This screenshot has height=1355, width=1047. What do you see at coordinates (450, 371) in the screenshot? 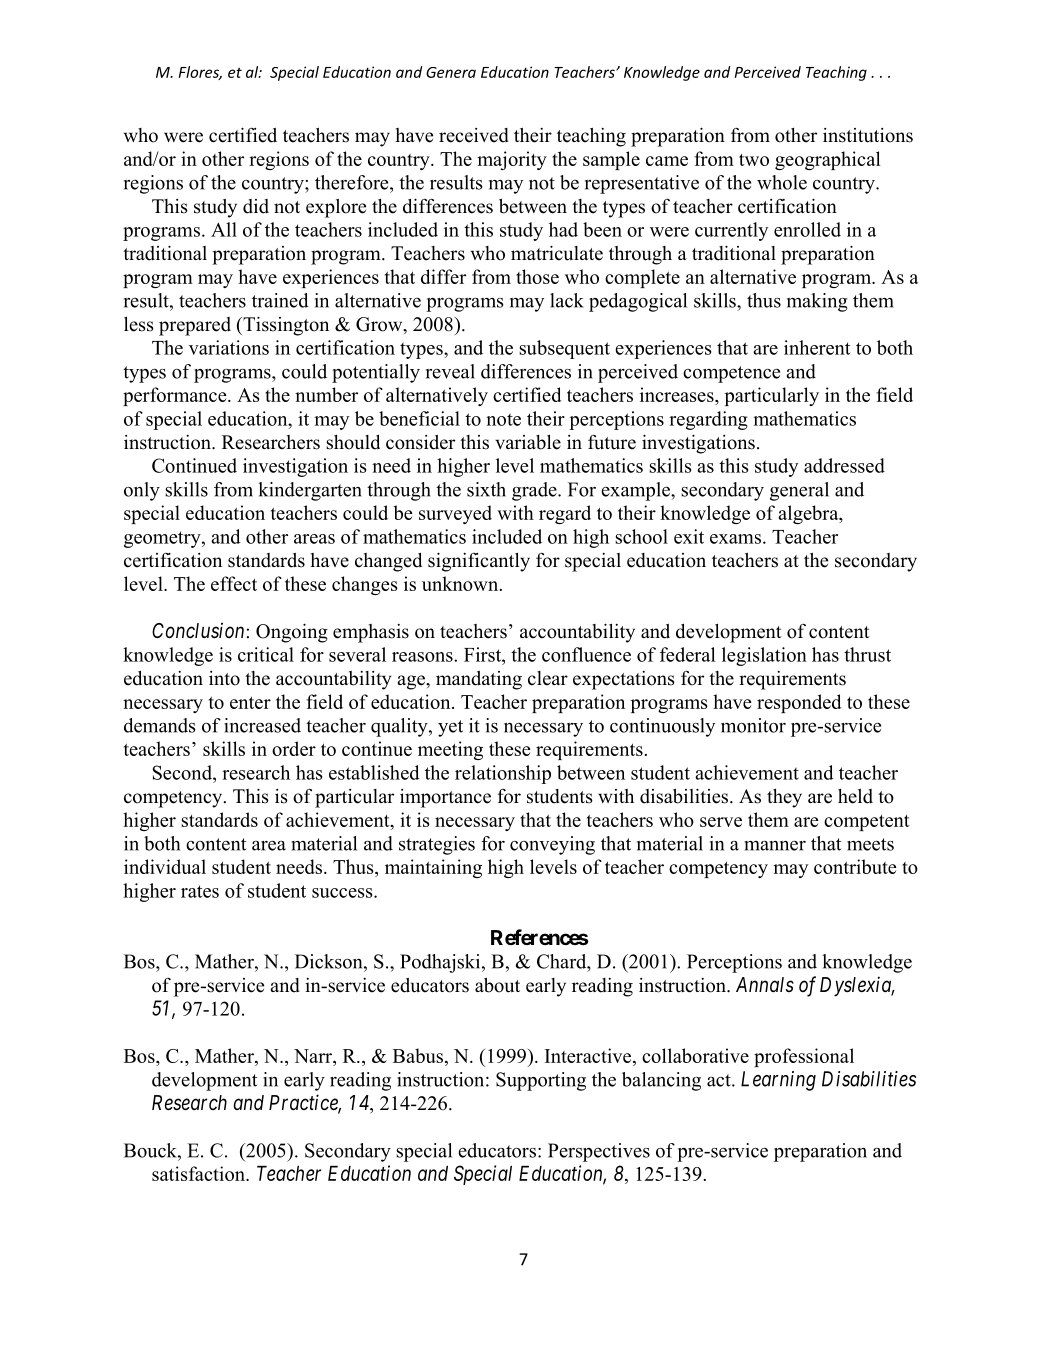
I see `reveal` at bounding box center [450, 371].
